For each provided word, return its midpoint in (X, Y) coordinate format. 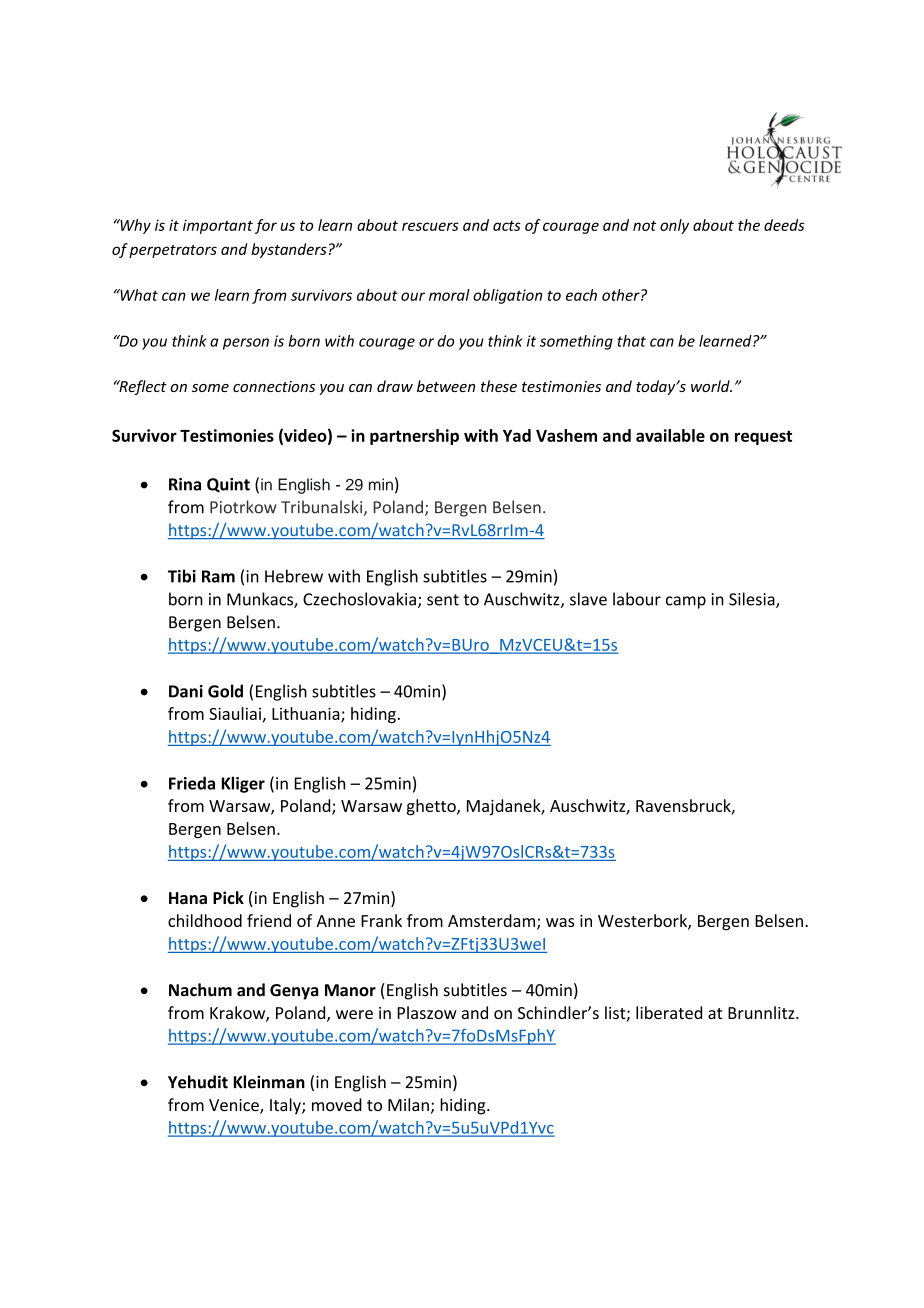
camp (686, 602)
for (266, 226)
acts (507, 226)
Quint (228, 485)
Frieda (192, 783)
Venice (235, 1106)
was (560, 922)
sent (443, 600)
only (674, 226)
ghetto (432, 807)
